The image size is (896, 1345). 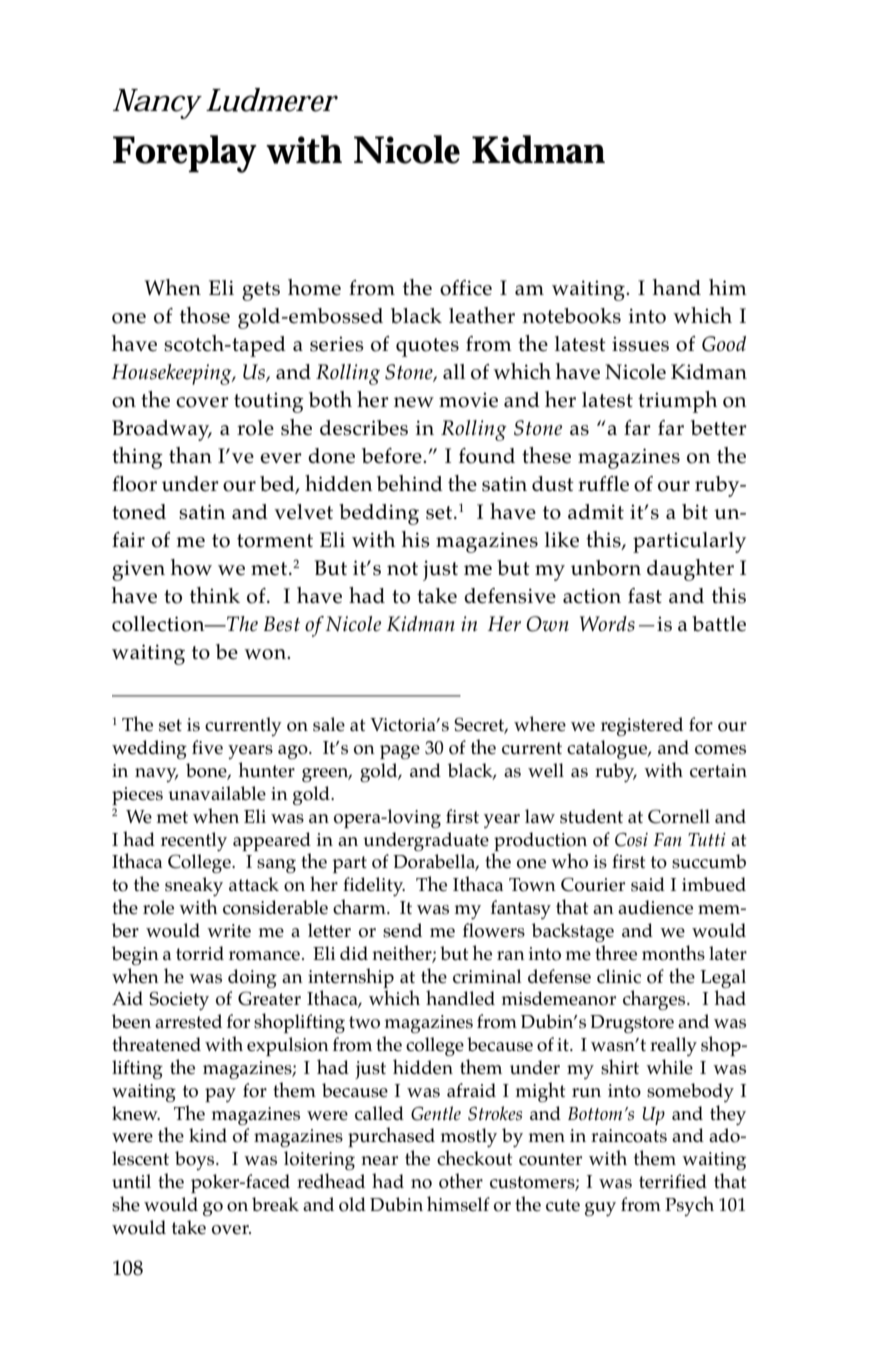 I want to click on than, so click(x=190, y=455).
